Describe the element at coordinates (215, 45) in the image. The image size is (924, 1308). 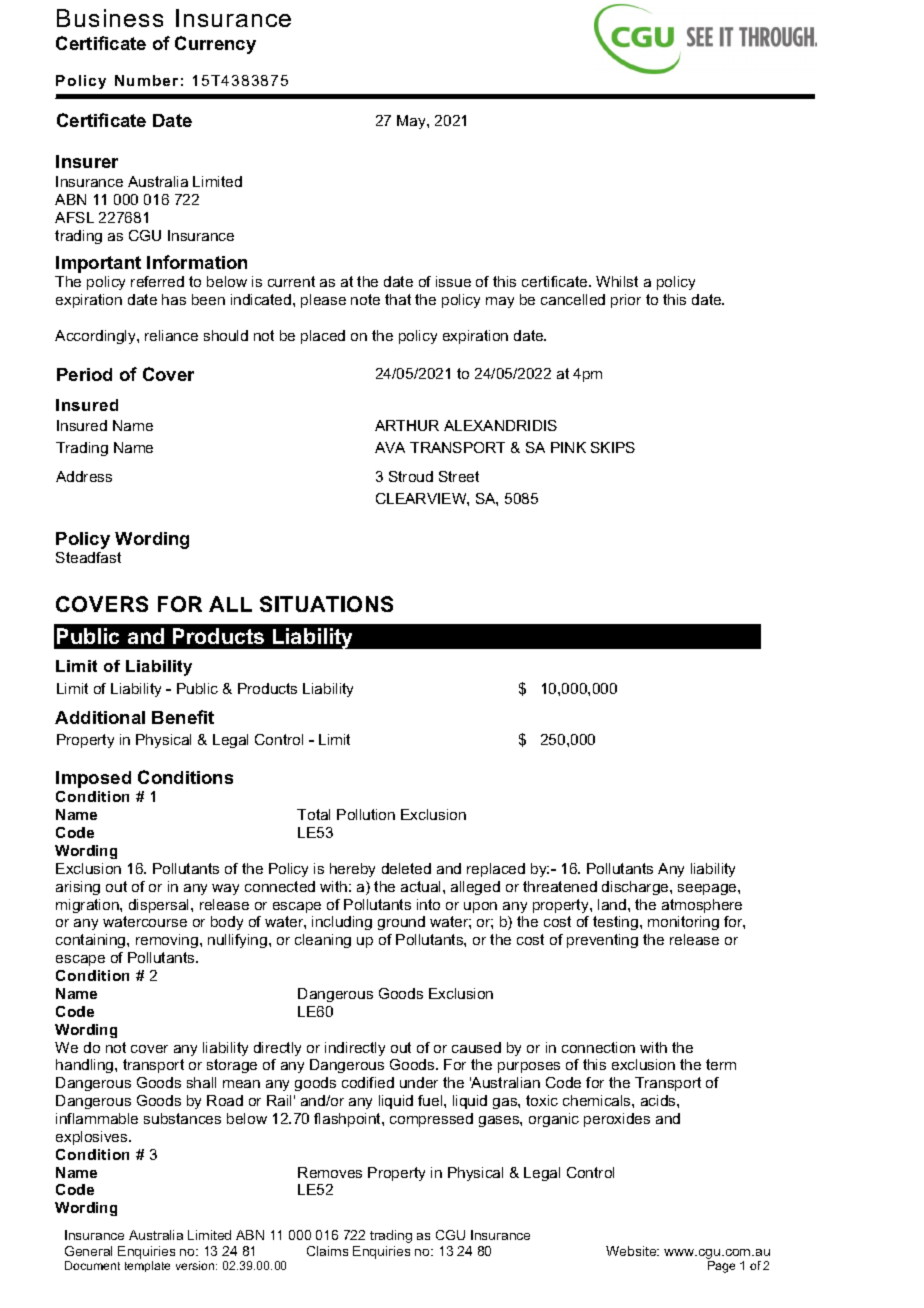
I see `Currency` at that location.
